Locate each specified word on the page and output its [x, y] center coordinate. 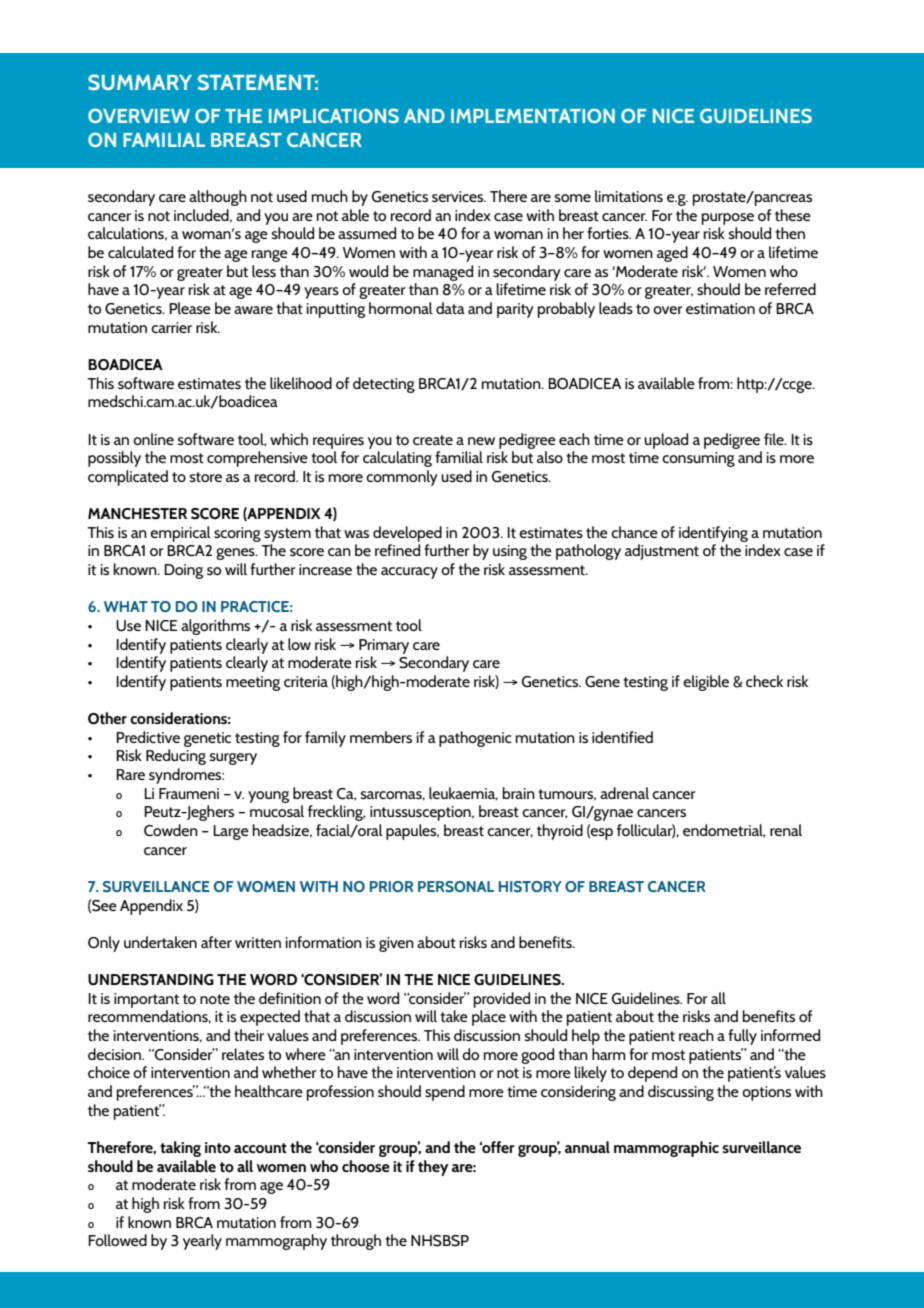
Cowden [171, 830]
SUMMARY [140, 82]
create [433, 440]
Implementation [533, 115]
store [206, 477]
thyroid [560, 832]
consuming [698, 459]
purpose [728, 219]
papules [412, 832]
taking [180, 1149]
